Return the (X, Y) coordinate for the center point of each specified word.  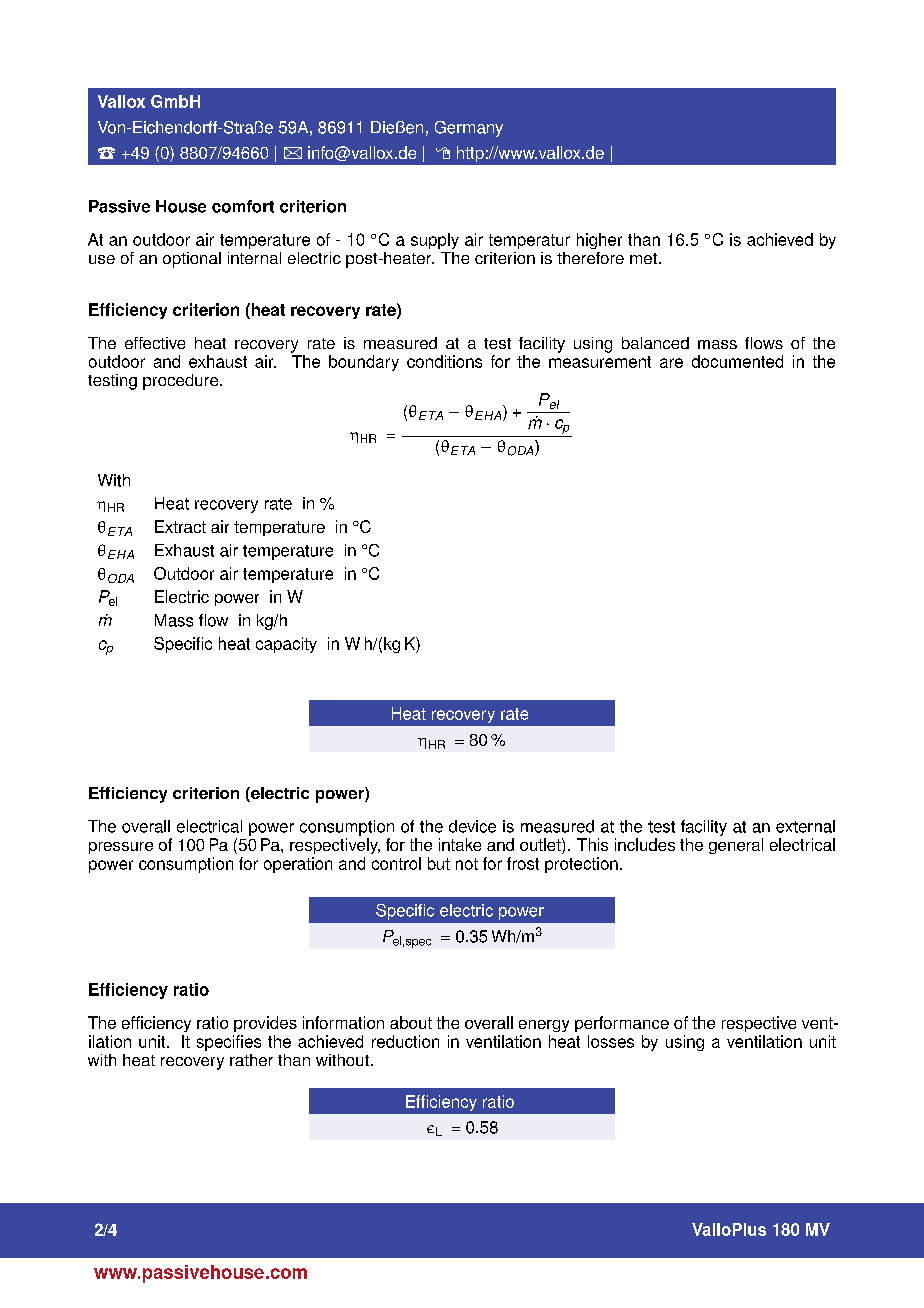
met (643, 258)
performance (622, 1024)
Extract (180, 526)
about (411, 1022)
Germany (469, 129)
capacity (286, 645)
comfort (243, 206)
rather (251, 1060)
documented (737, 361)
